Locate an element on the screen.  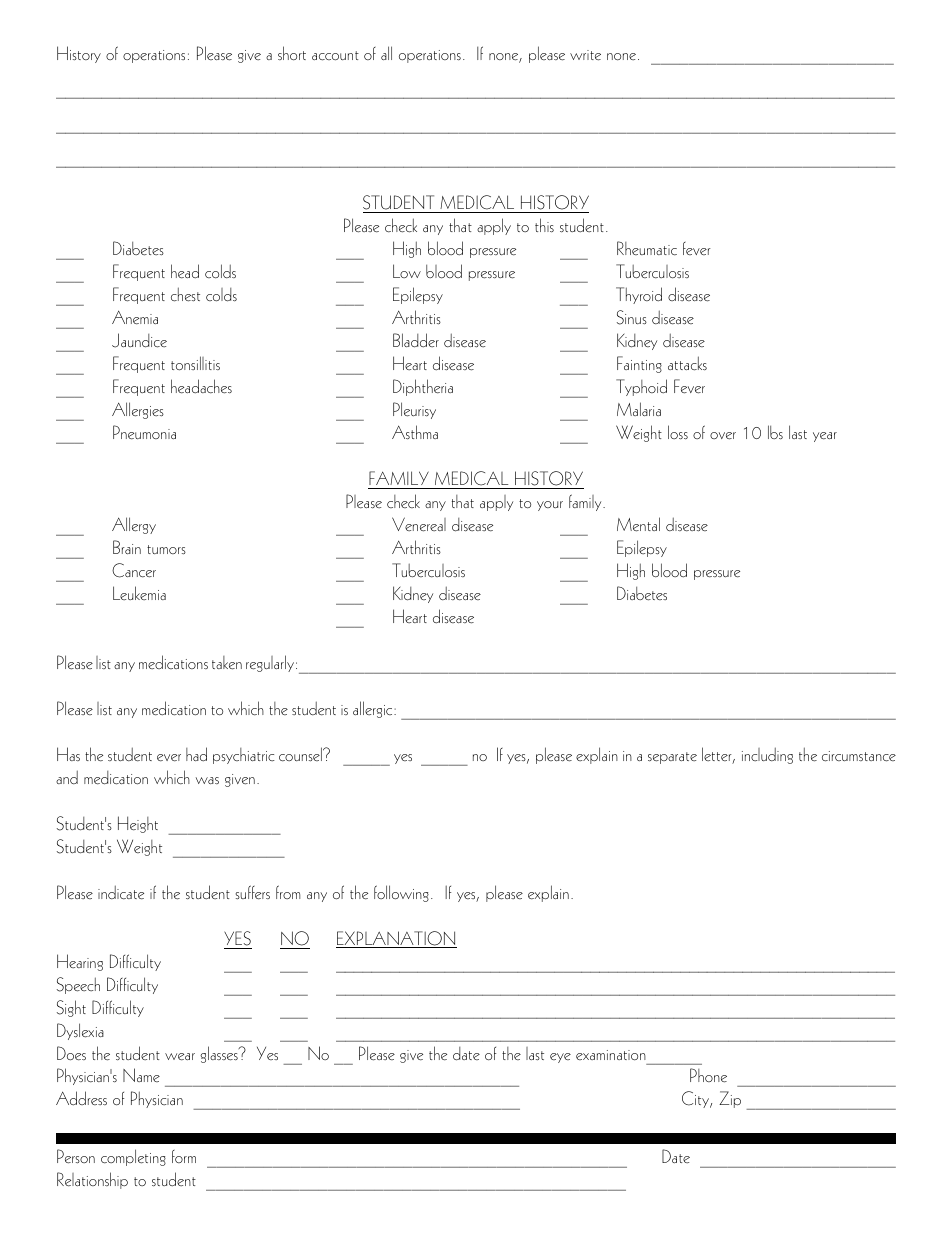
short is located at coordinates (292, 53).
